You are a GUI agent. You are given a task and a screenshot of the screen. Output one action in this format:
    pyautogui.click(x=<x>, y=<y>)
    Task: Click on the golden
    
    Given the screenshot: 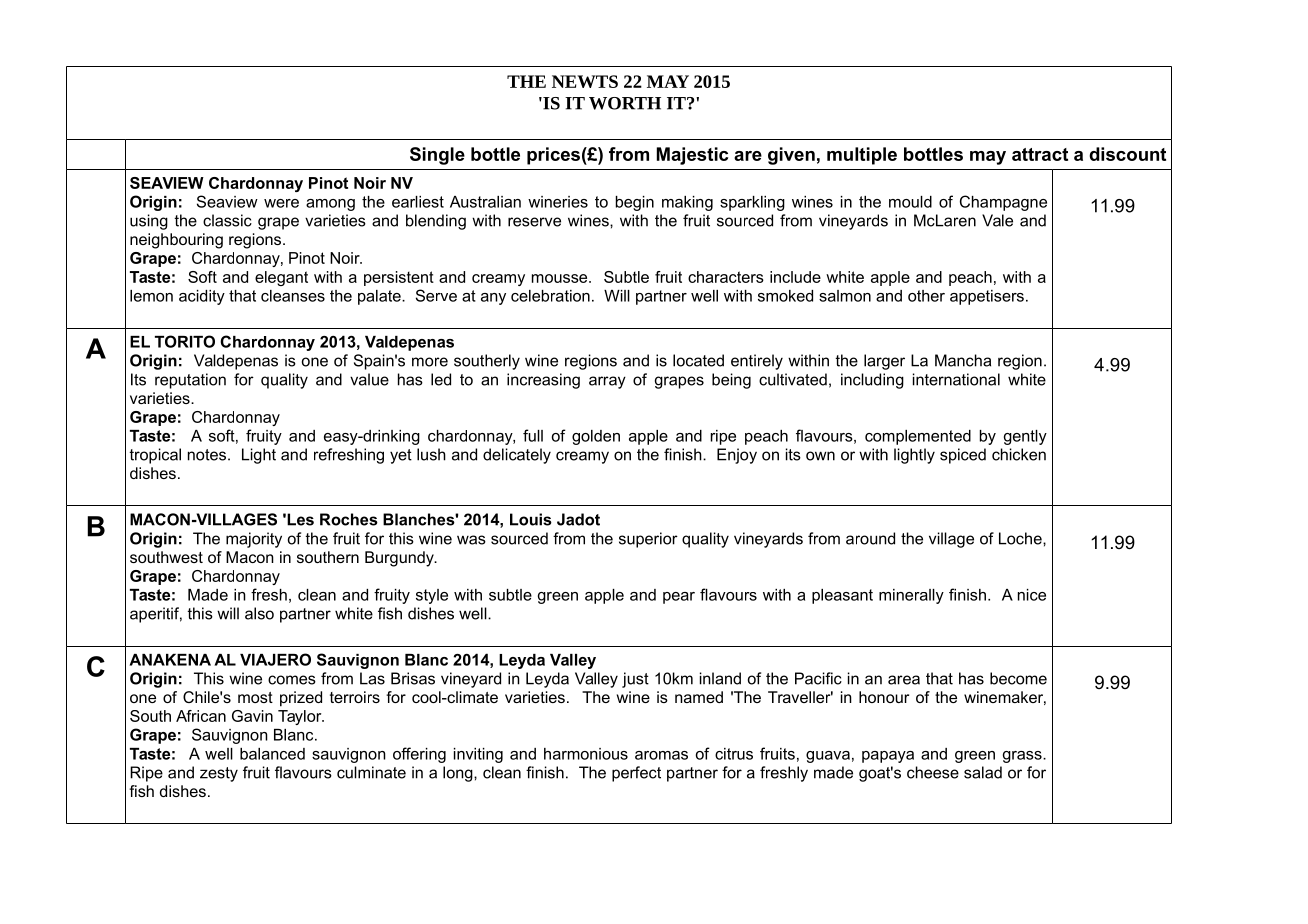 What is the action you would take?
    pyautogui.click(x=596, y=437)
